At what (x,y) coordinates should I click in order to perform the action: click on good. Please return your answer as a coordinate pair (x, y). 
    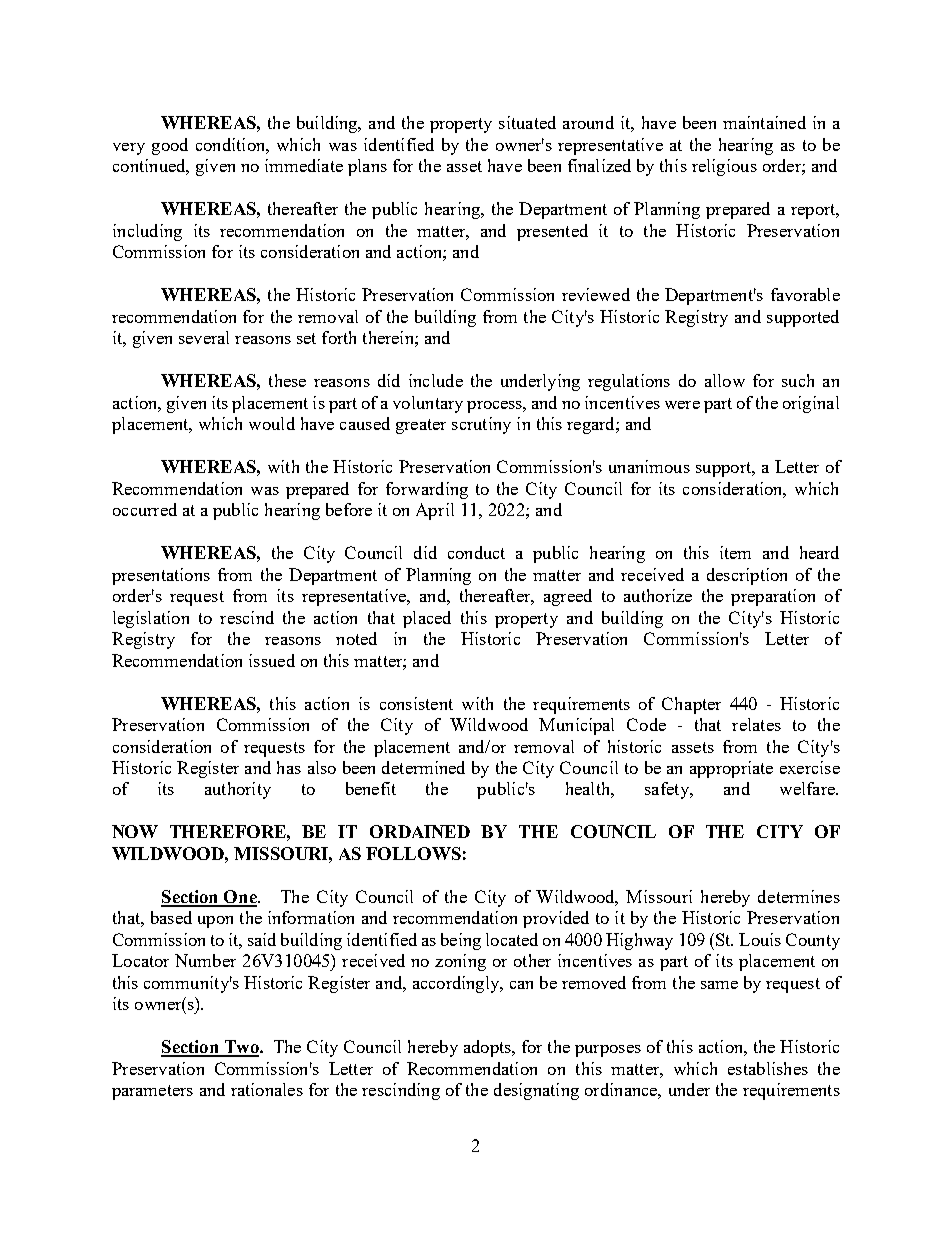
    Looking at the image, I should click on (170, 146).
